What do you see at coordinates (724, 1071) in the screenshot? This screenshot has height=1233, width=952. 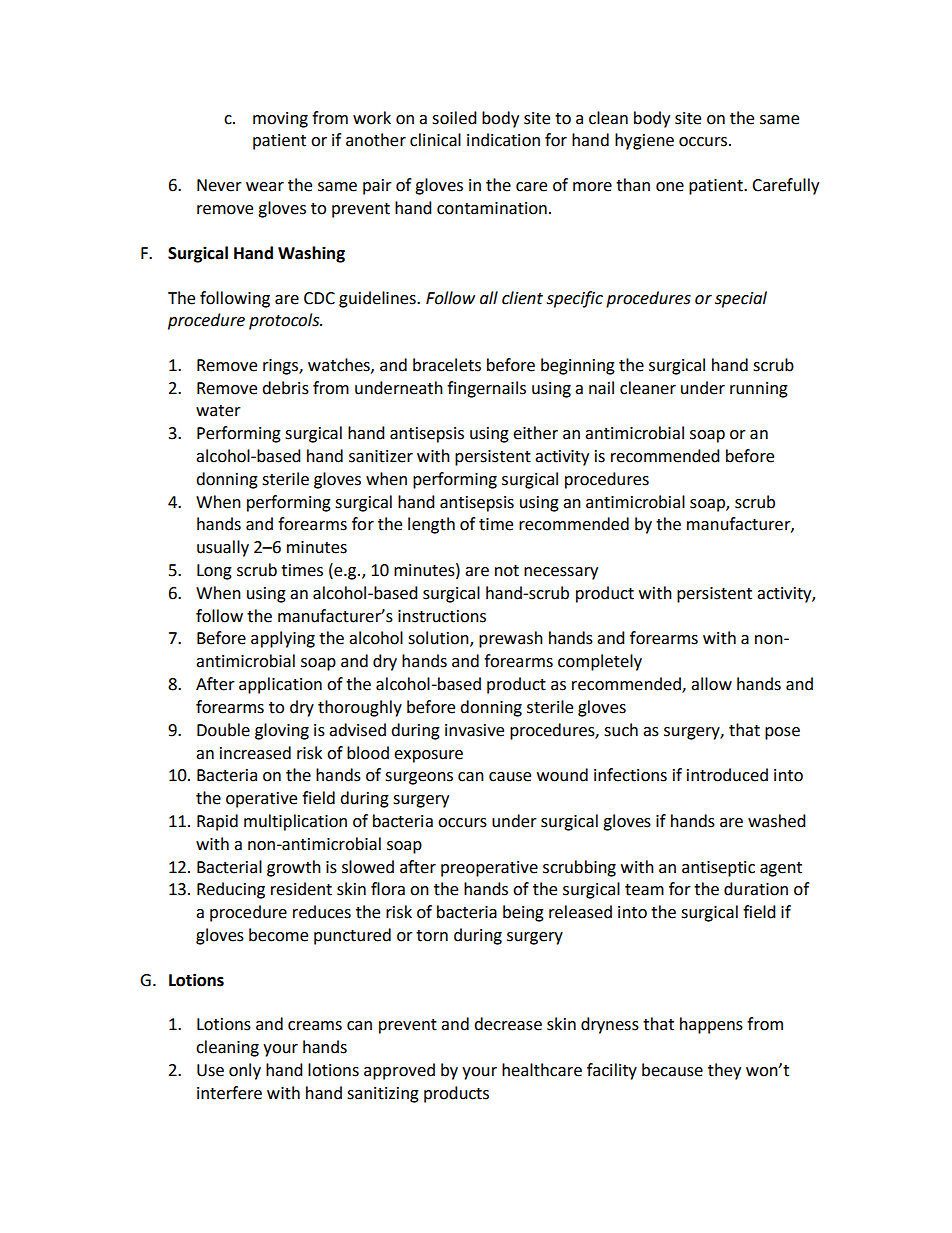 I see `they` at bounding box center [724, 1071].
